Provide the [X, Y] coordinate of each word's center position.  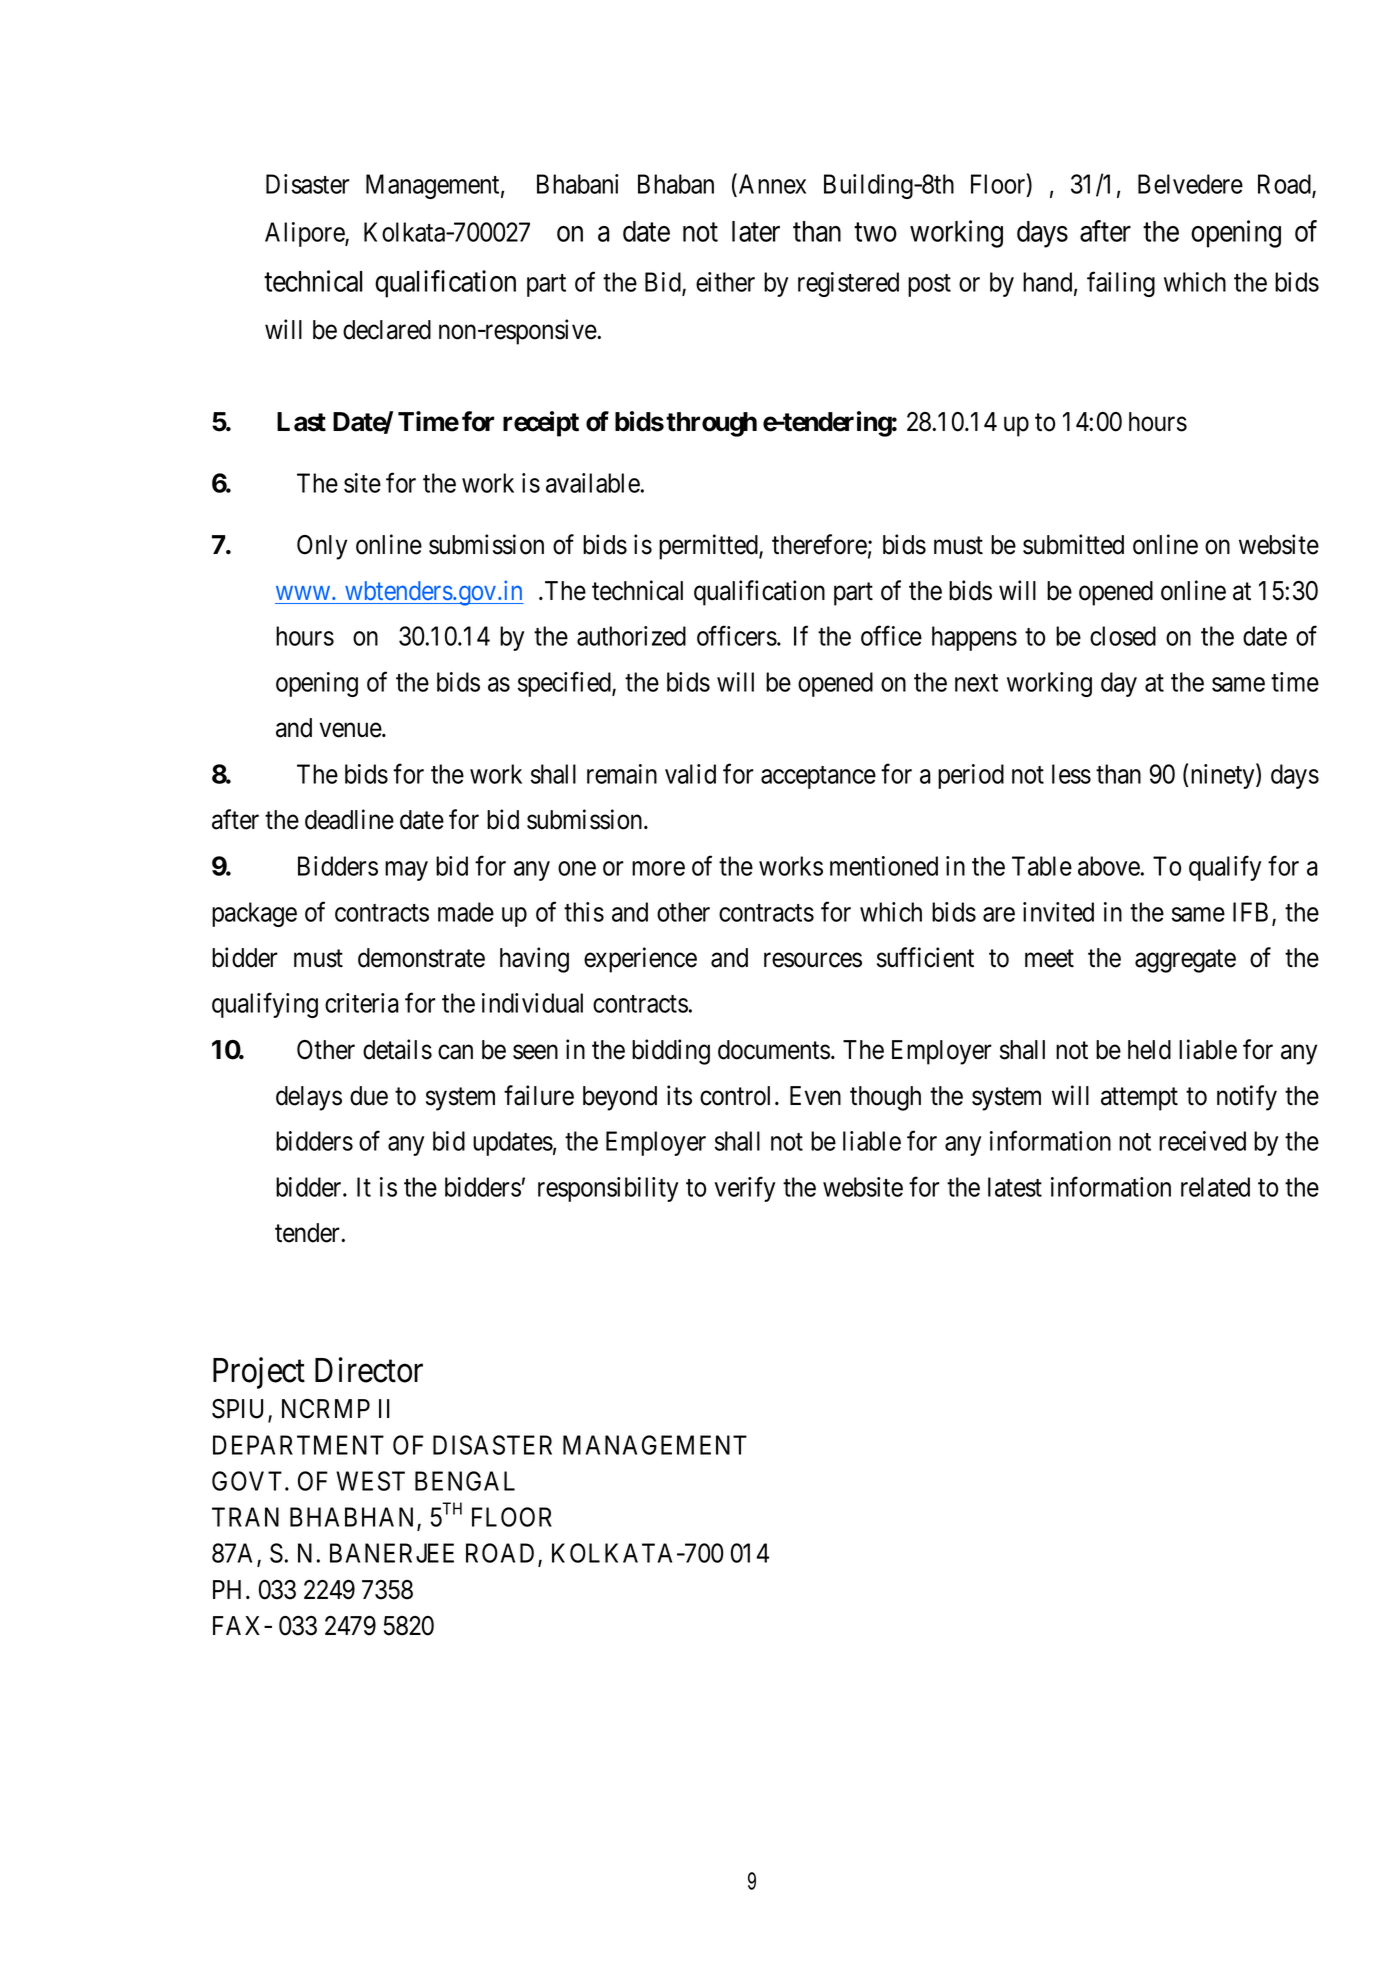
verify [744, 1189]
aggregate [1185, 961]
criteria [362, 1003]
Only [322, 547]
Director [369, 1370]
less [1071, 774]
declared [387, 330]
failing [1121, 284]
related [1215, 1187]
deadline [349, 819]
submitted [1073, 544]
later [756, 231]
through [711, 424]
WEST [370, 1481]
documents [774, 1050]
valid [690, 774]
